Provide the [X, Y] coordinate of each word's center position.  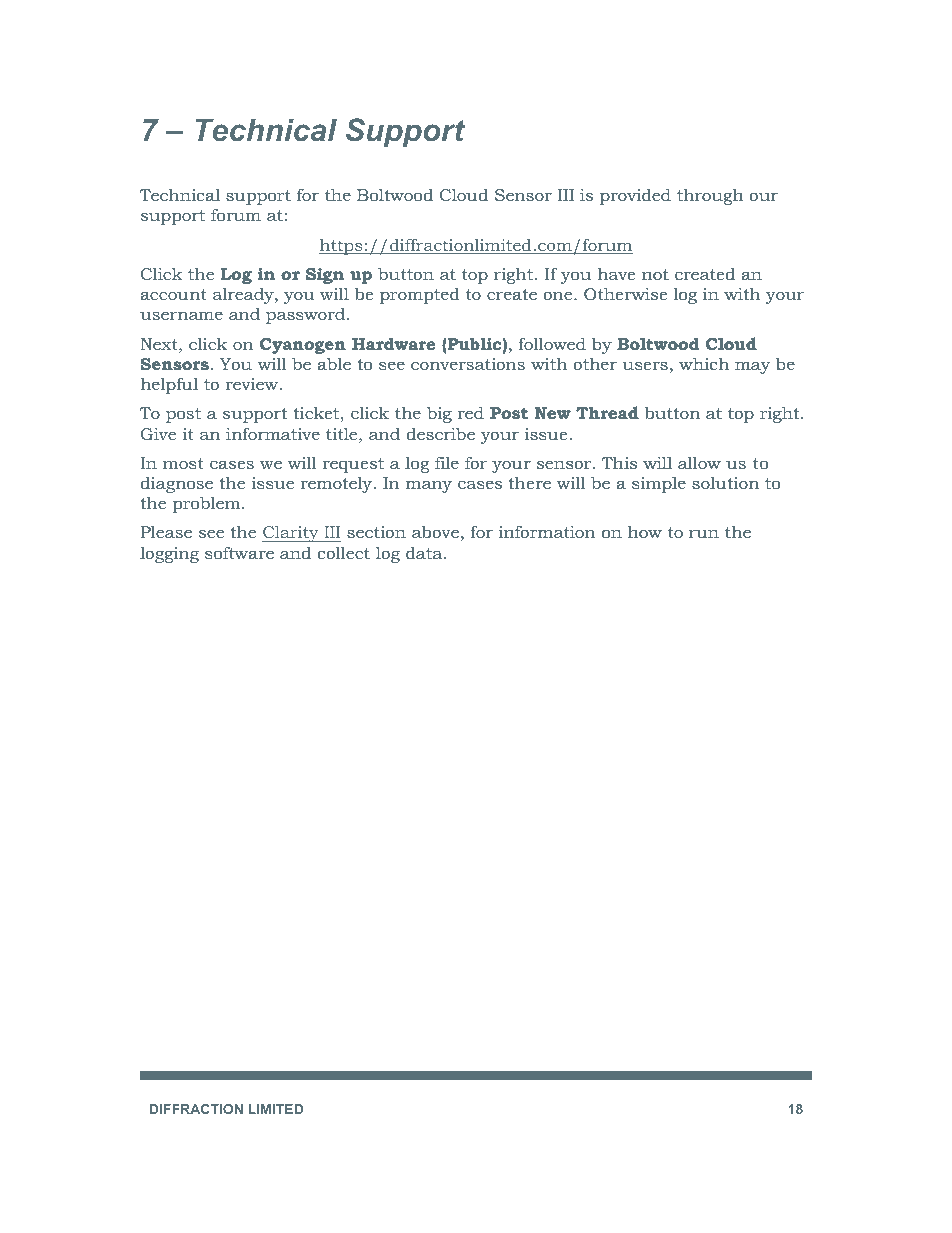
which [704, 363]
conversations [468, 364]
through [710, 196]
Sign [325, 276]
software [239, 552]
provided [635, 196]
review [251, 384]
